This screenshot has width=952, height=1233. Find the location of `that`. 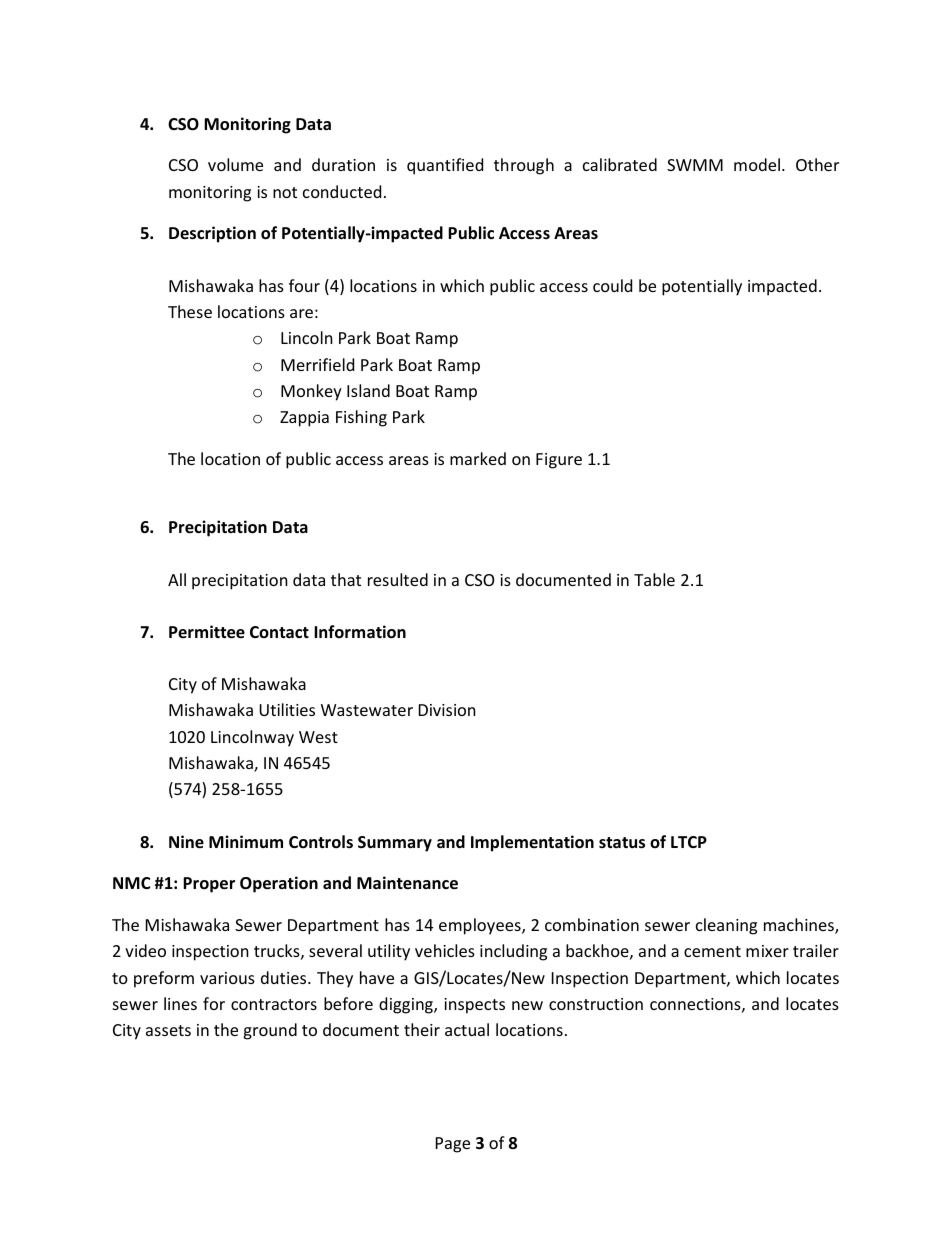

that is located at coordinates (346, 579).
